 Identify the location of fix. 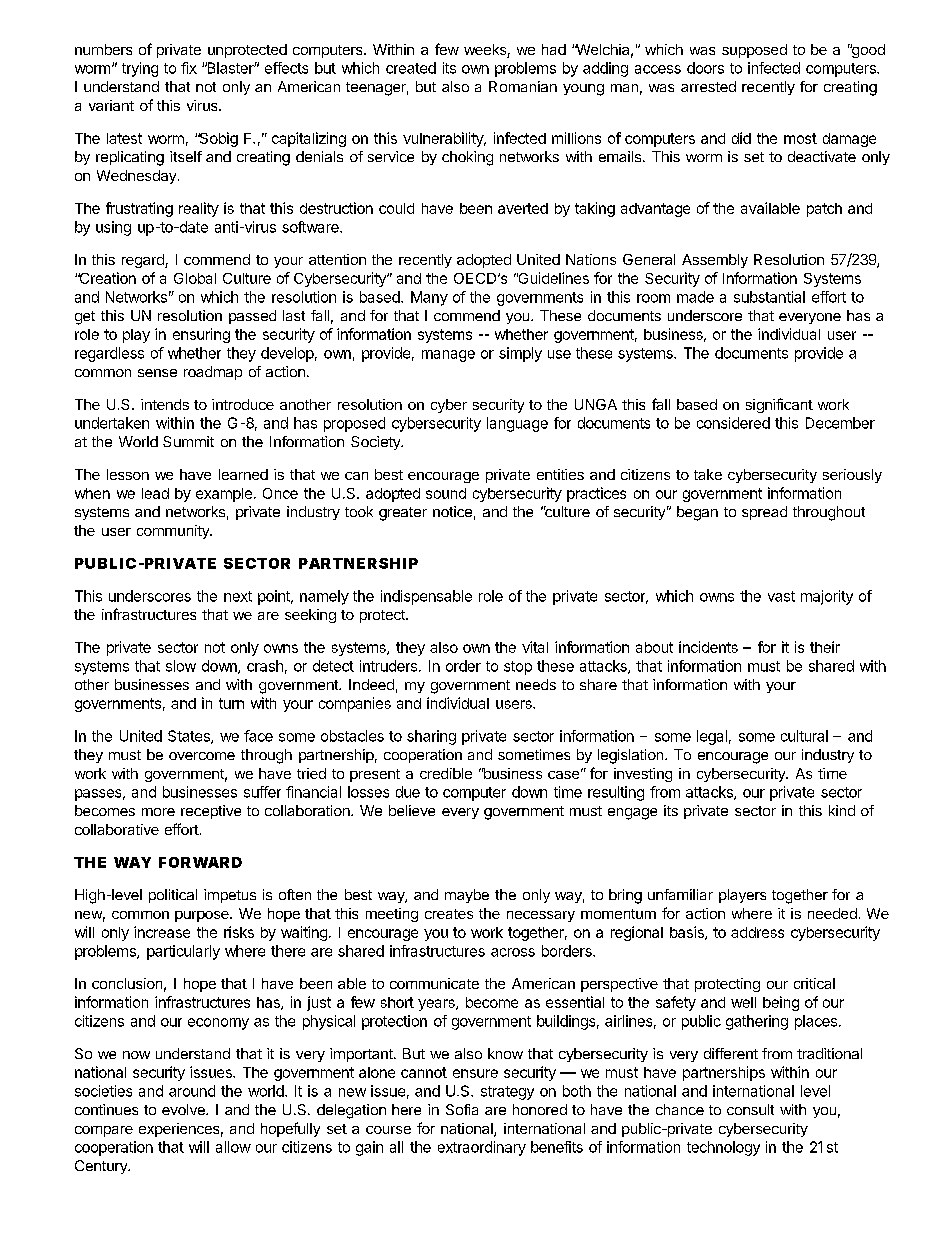
(189, 68).
